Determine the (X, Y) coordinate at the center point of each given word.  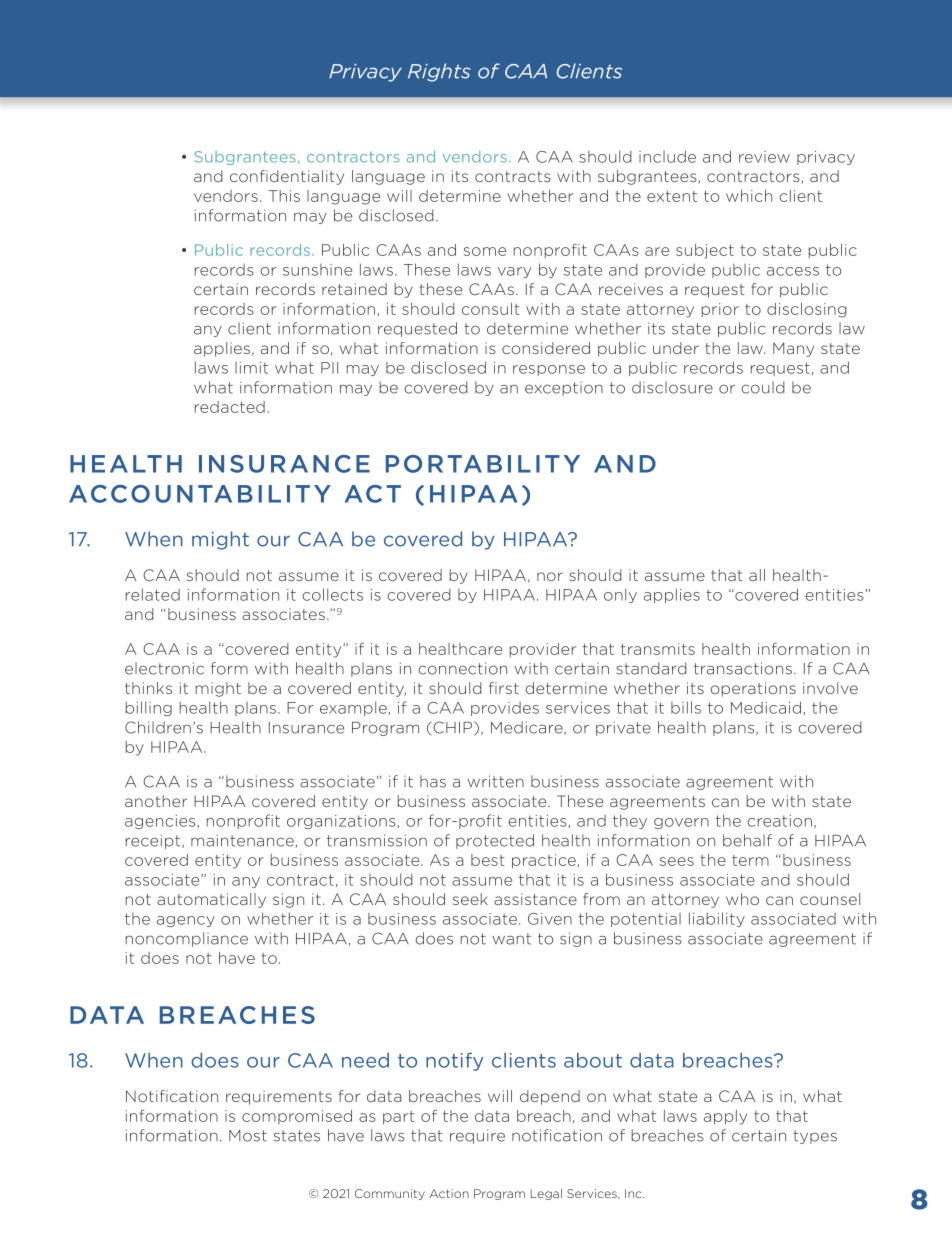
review (764, 157)
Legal (546, 1194)
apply (725, 1117)
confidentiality (287, 177)
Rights (439, 72)
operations (753, 689)
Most (248, 1136)
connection (462, 668)
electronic (164, 668)
